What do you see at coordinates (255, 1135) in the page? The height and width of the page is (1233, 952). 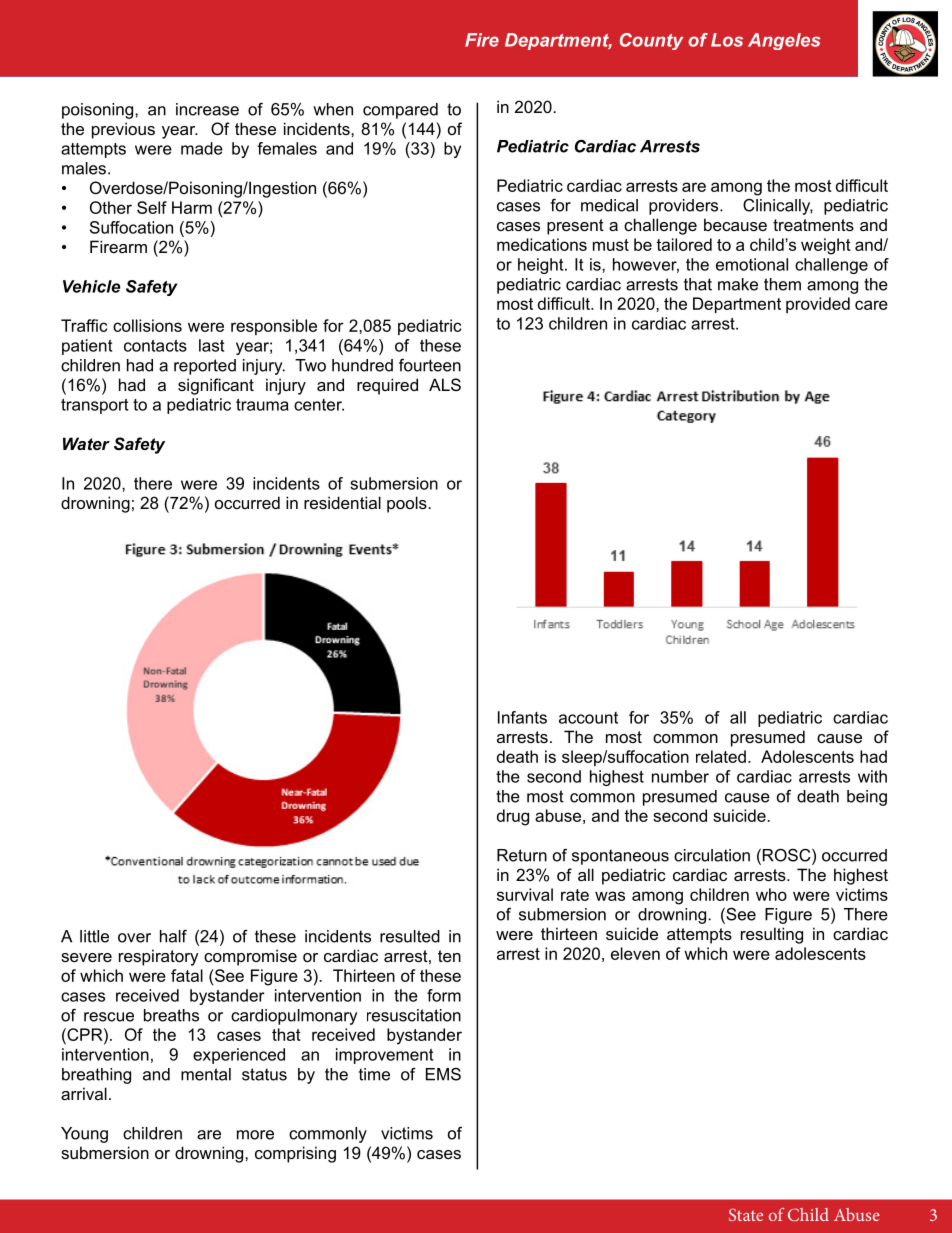 I see `more` at bounding box center [255, 1135].
